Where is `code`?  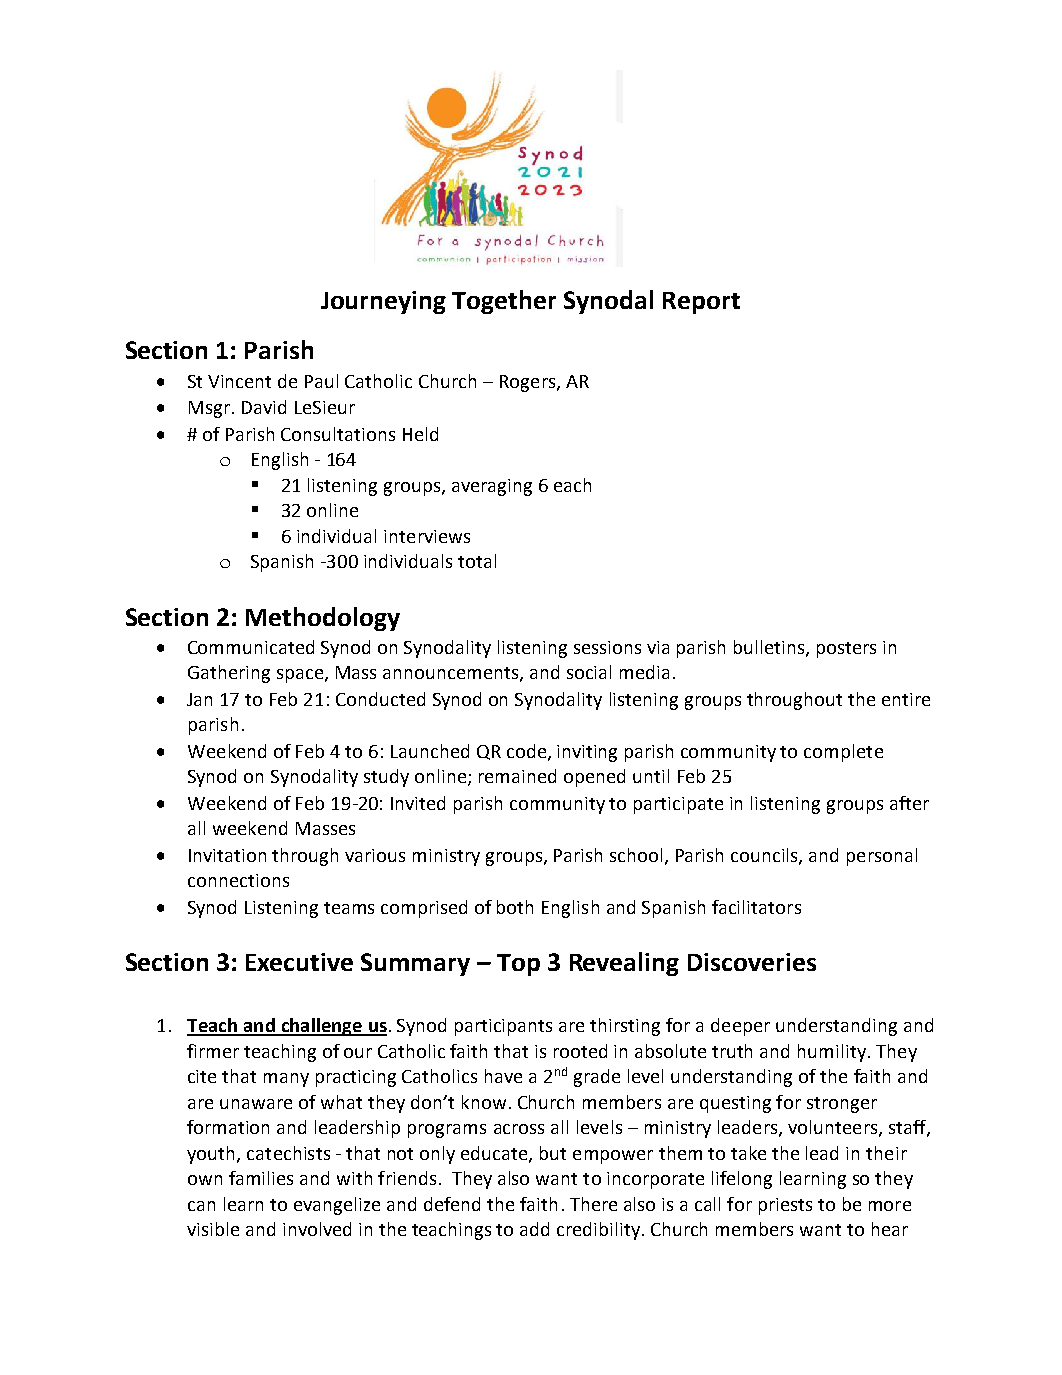 code is located at coordinates (528, 752).
